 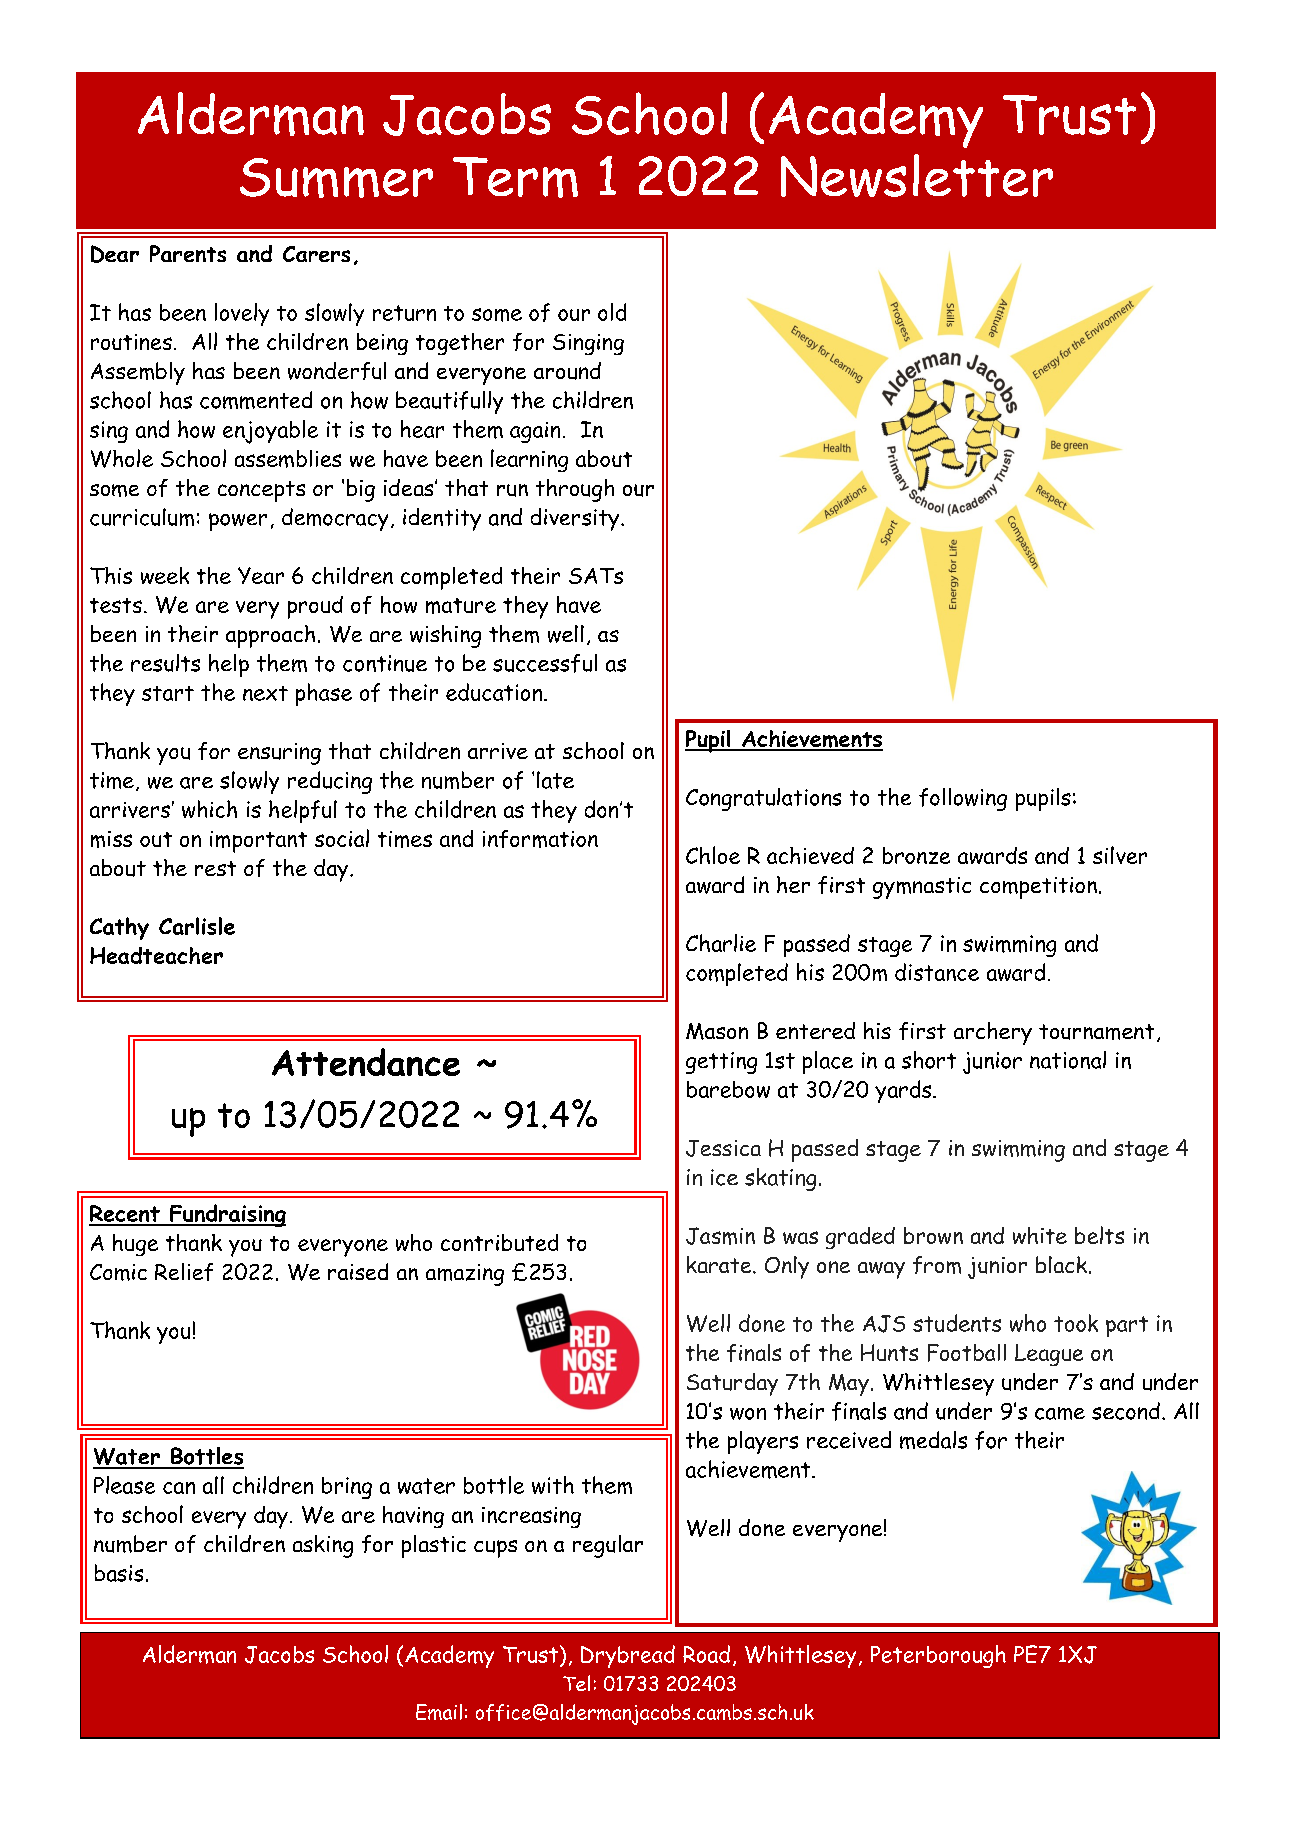 I want to click on basis, so click(x=119, y=1573).
